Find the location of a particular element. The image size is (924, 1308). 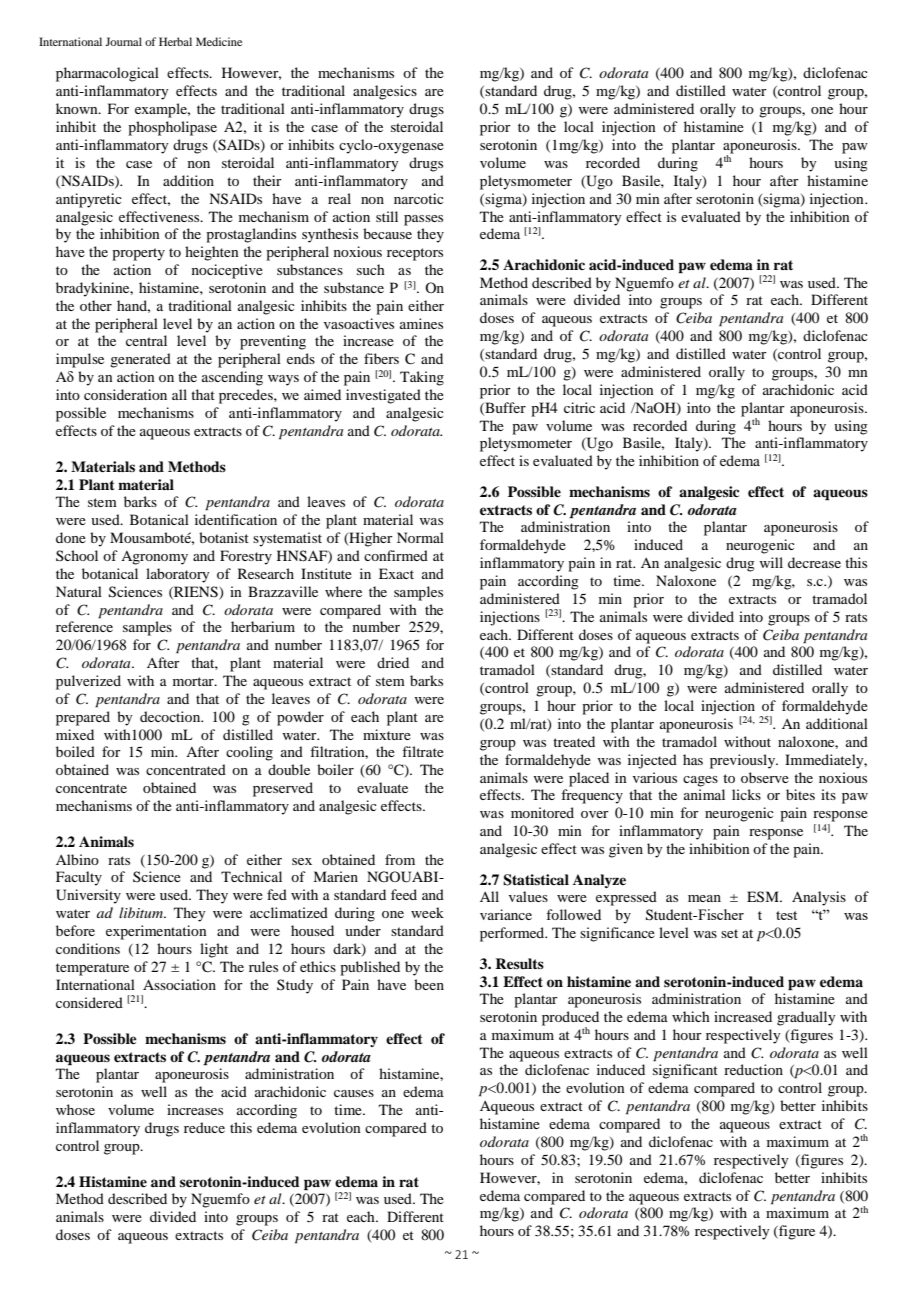

previously is located at coordinates (744, 761).
